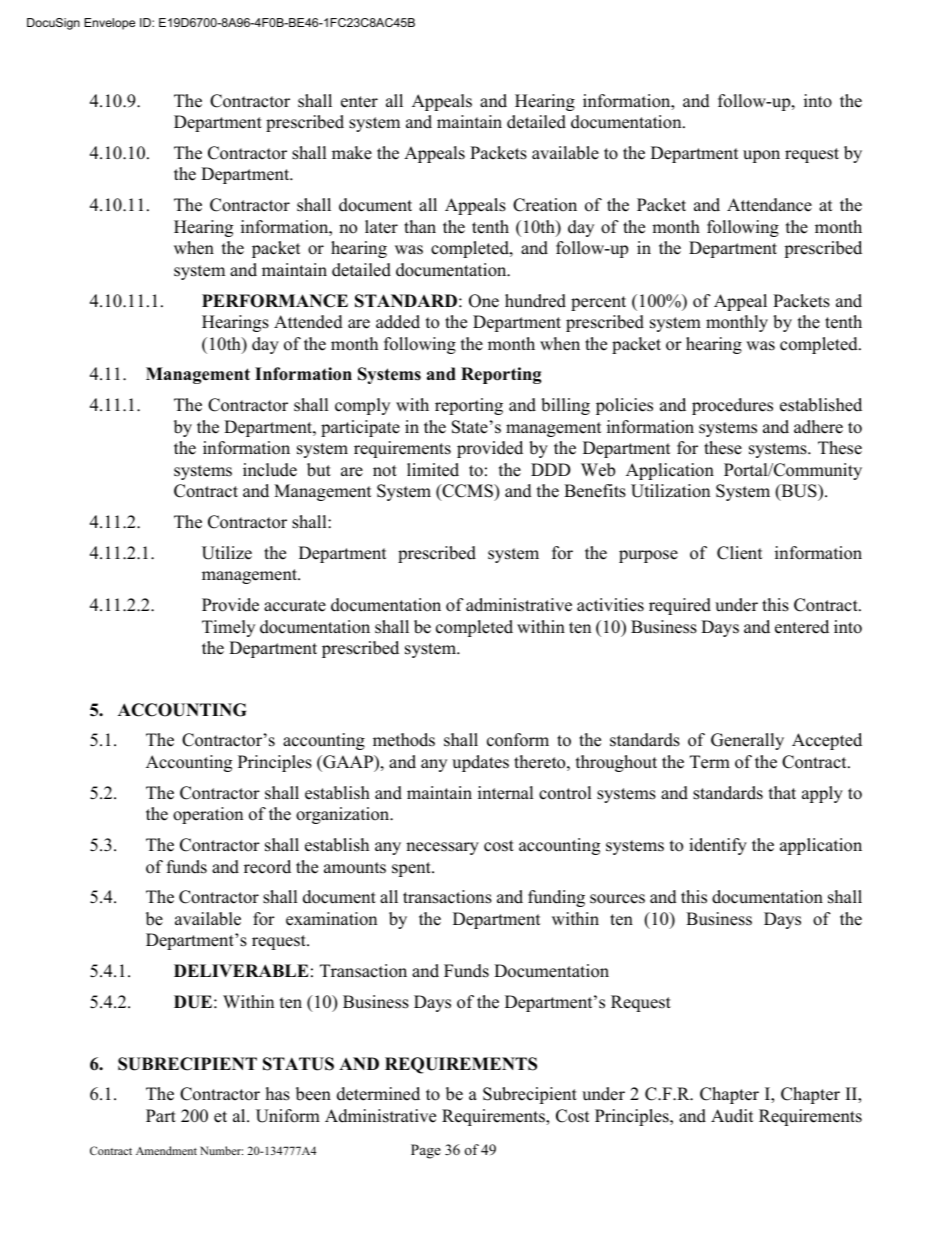 The width and height of the page is (952, 1233). What do you see at coordinates (545, 205) in the page?
I see `Creation` at bounding box center [545, 205].
